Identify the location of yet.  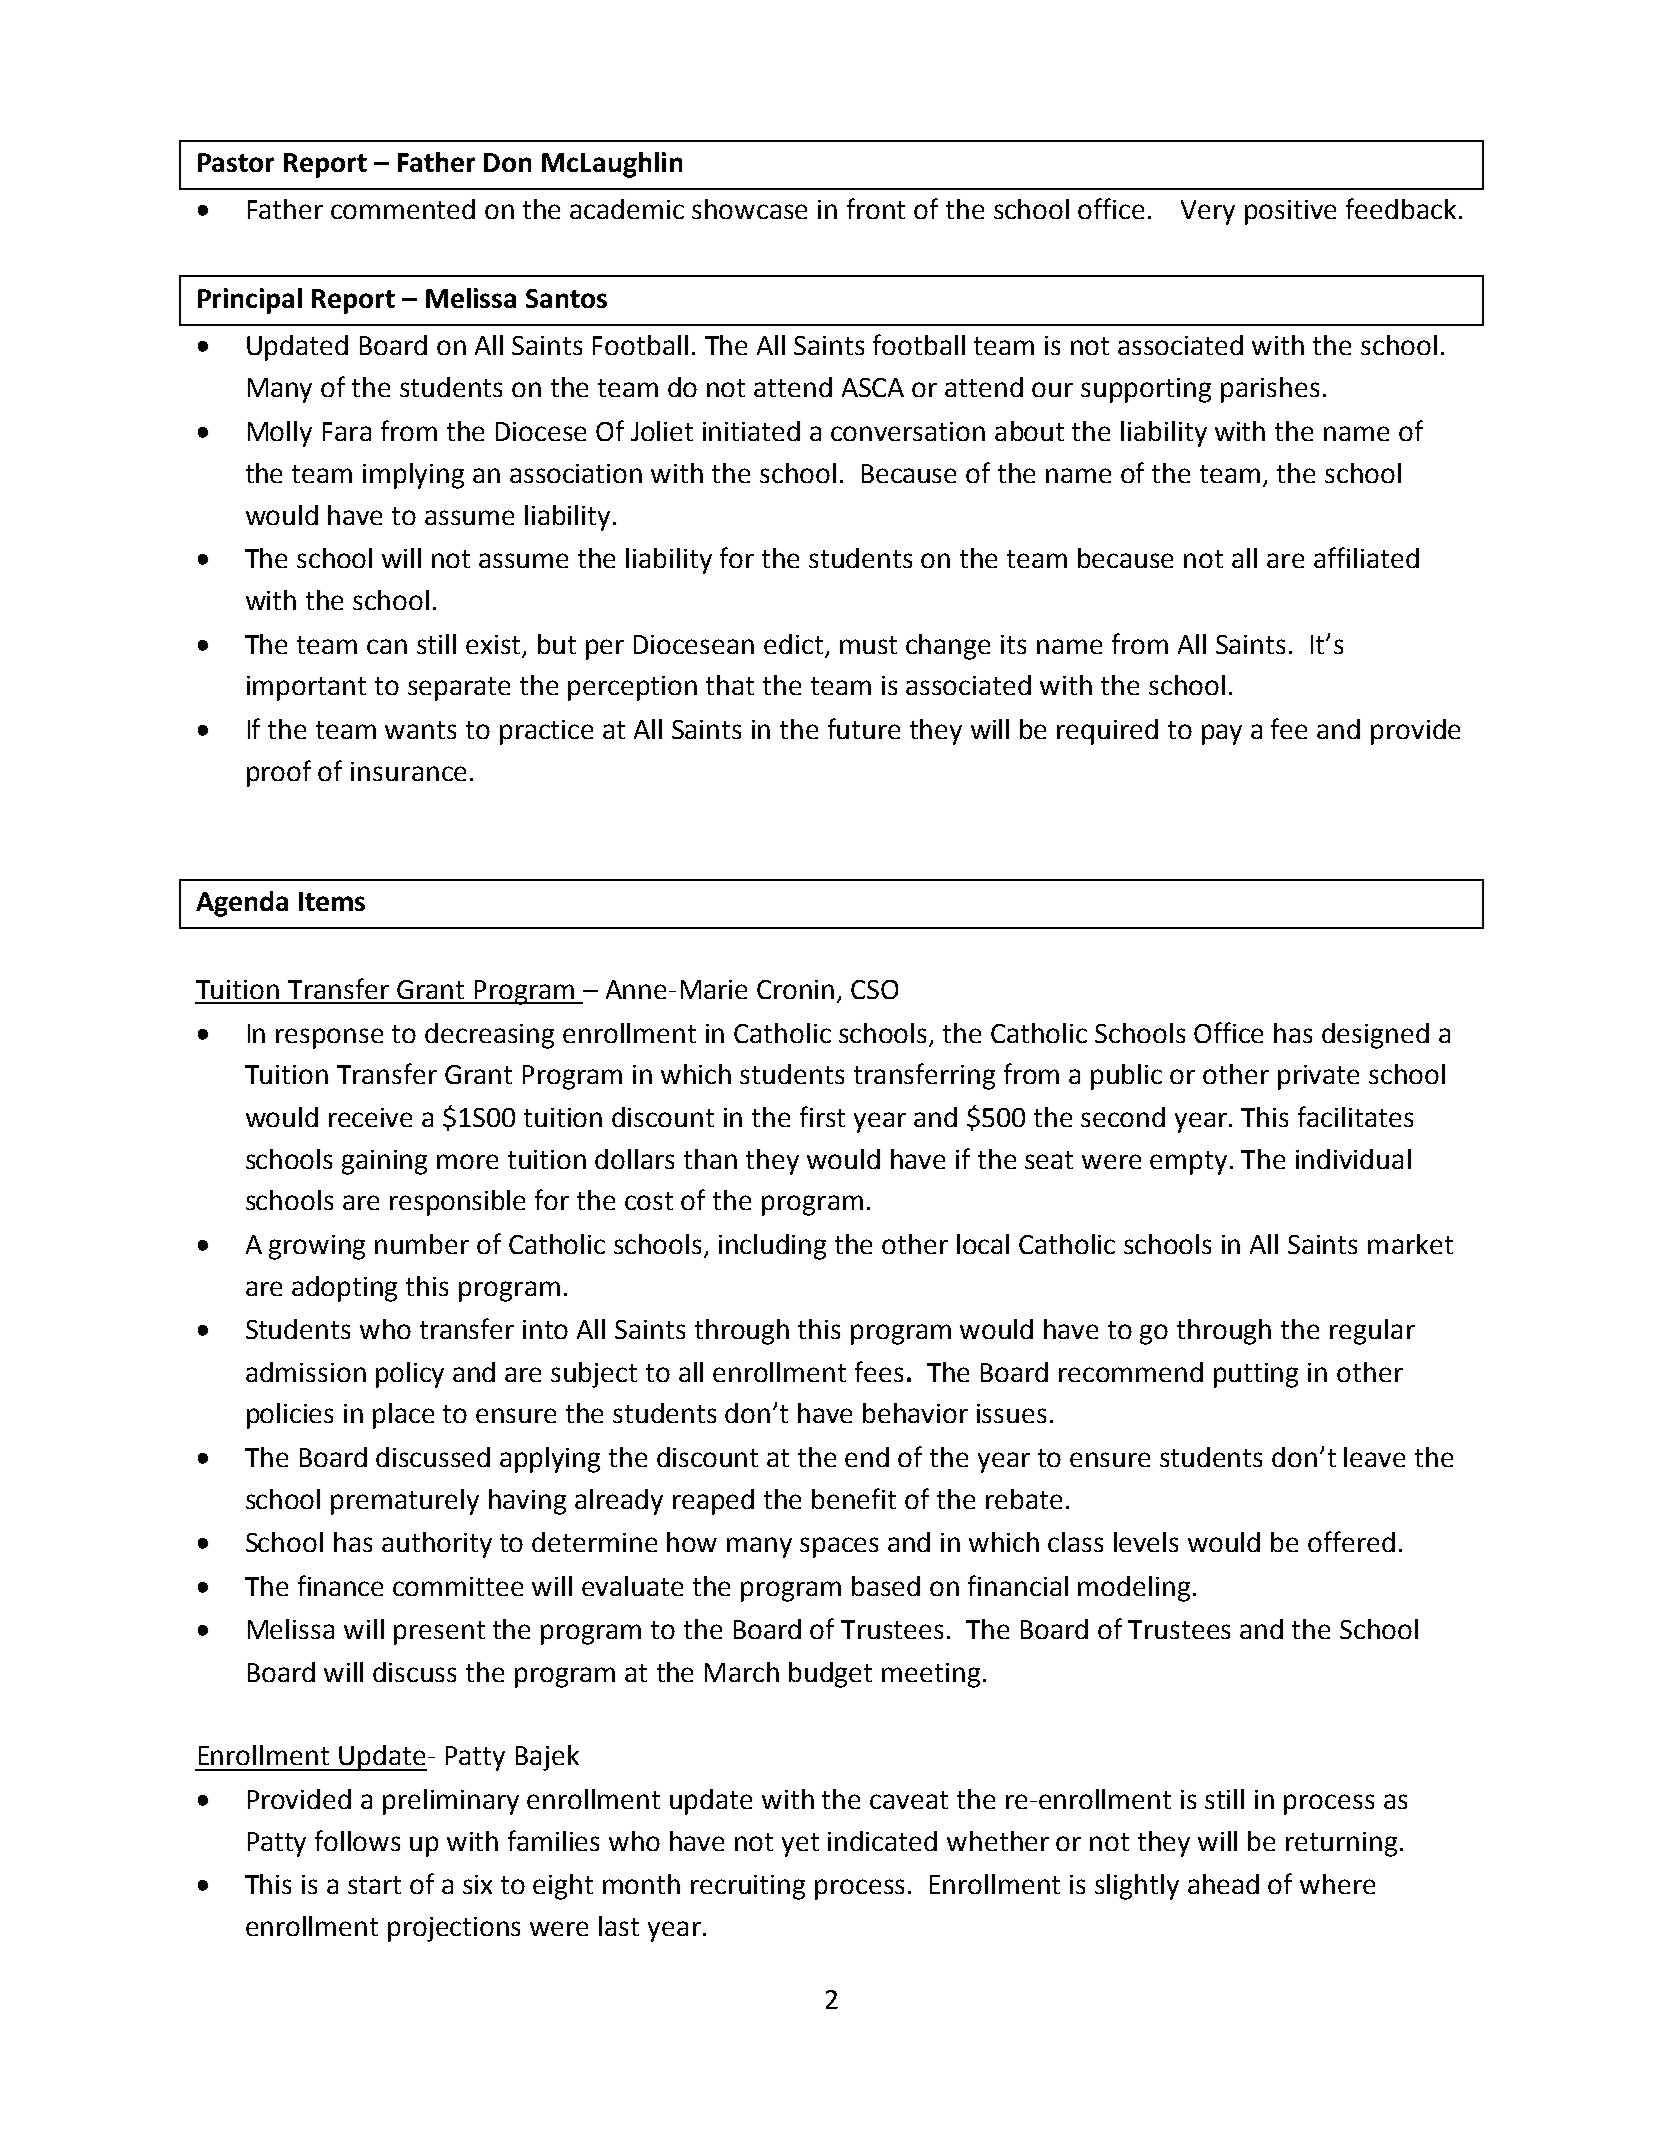
(800, 1845).
